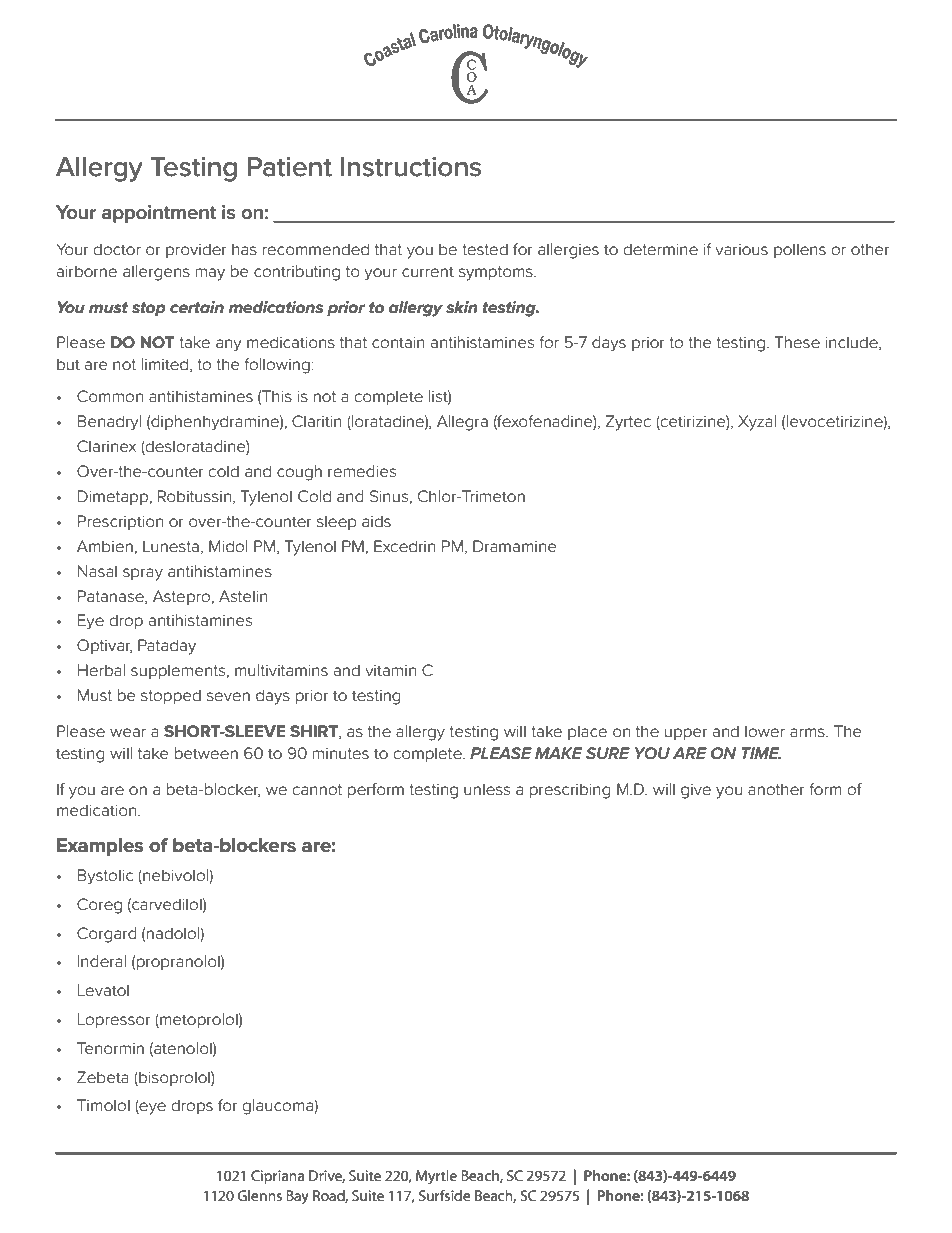 The image size is (952, 1233). What do you see at coordinates (411, 167) in the image?
I see `Instructions` at bounding box center [411, 167].
